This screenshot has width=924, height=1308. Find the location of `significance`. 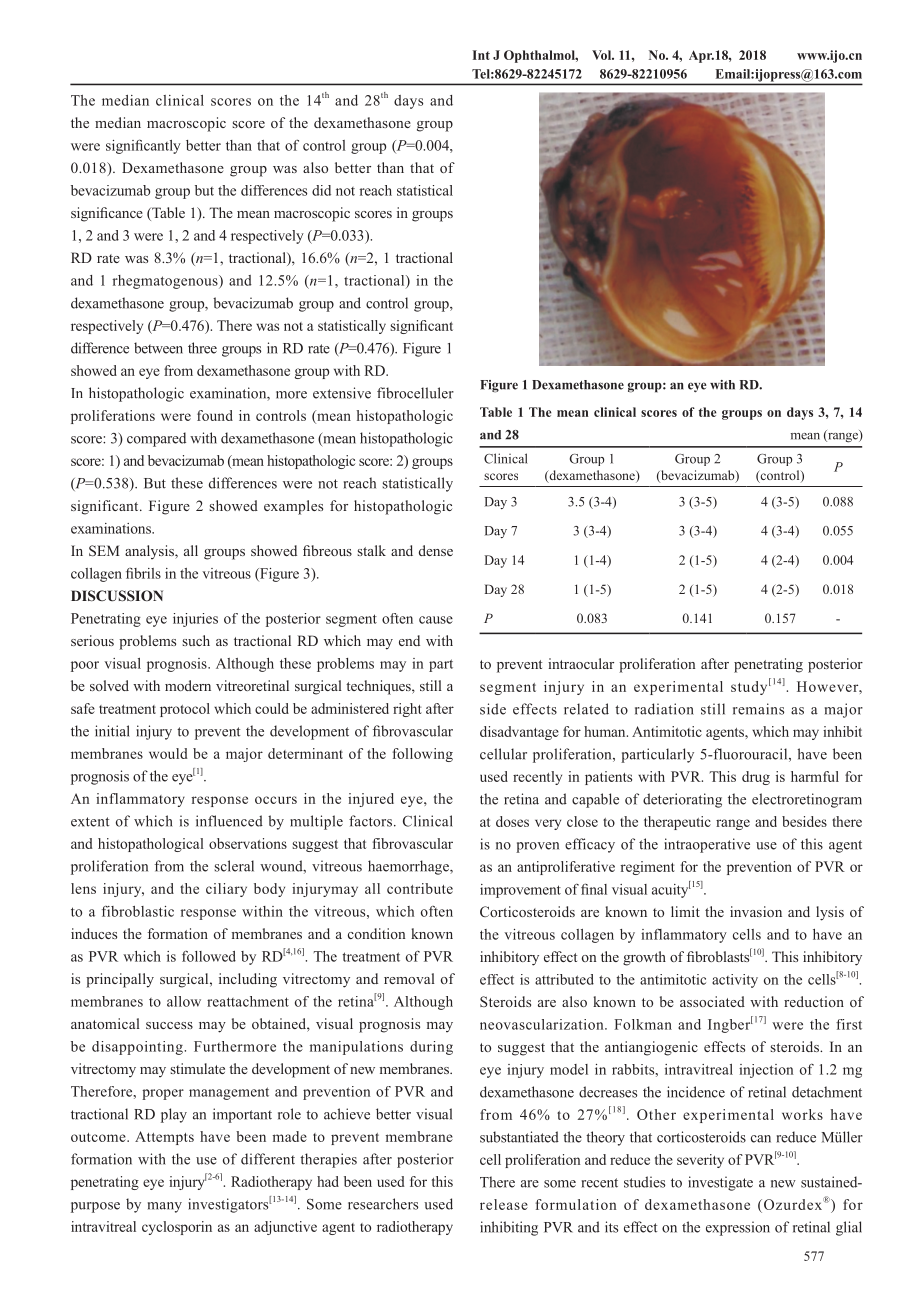

significance is located at coordinates (107, 214).
